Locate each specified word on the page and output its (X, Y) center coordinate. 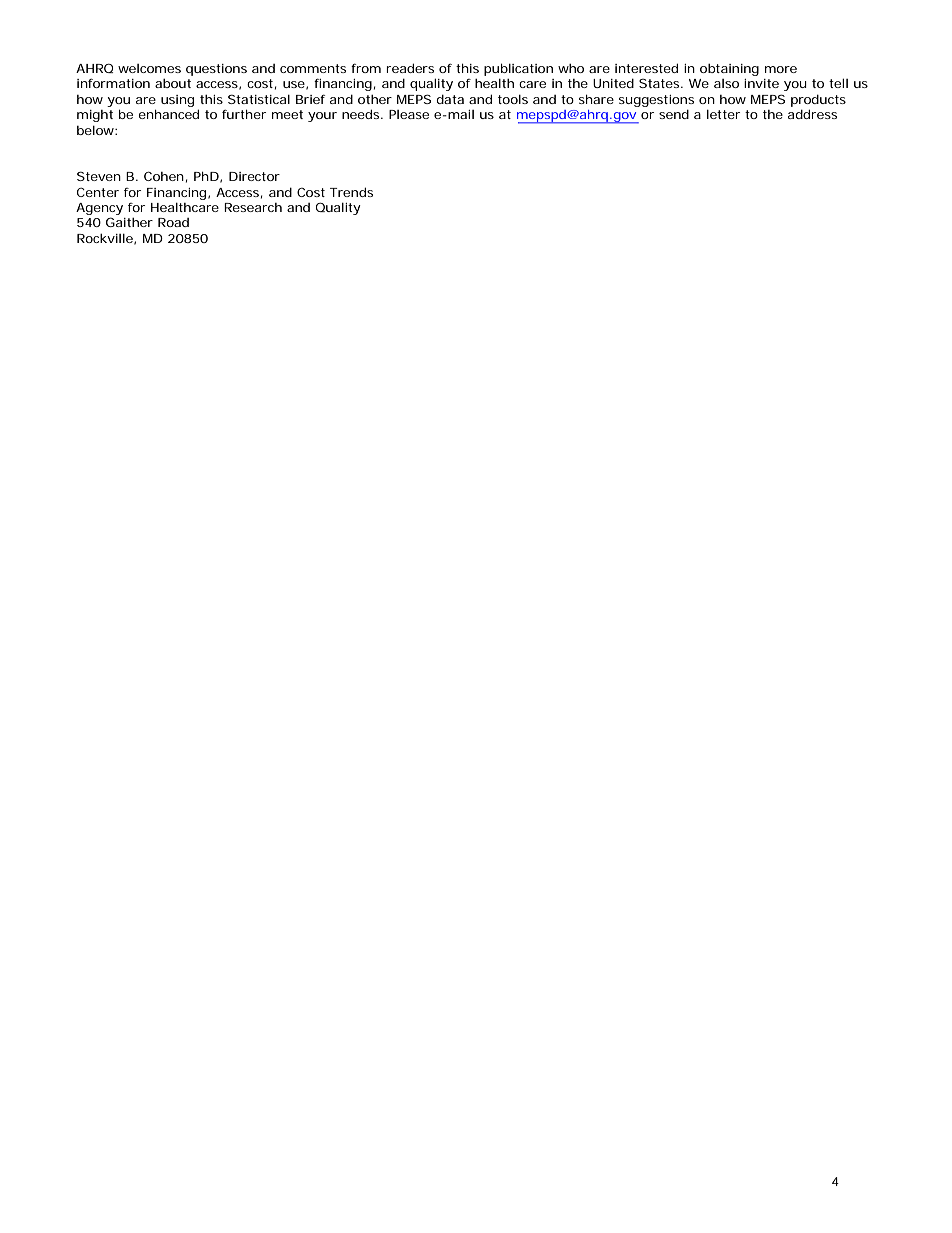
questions (216, 70)
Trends (351, 192)
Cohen (164, 176)
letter (723, 114)
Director (254, 176)
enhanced (169, 114)
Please (409, 114)
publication (518, 69)
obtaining (729, 70)
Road (173, 222)
